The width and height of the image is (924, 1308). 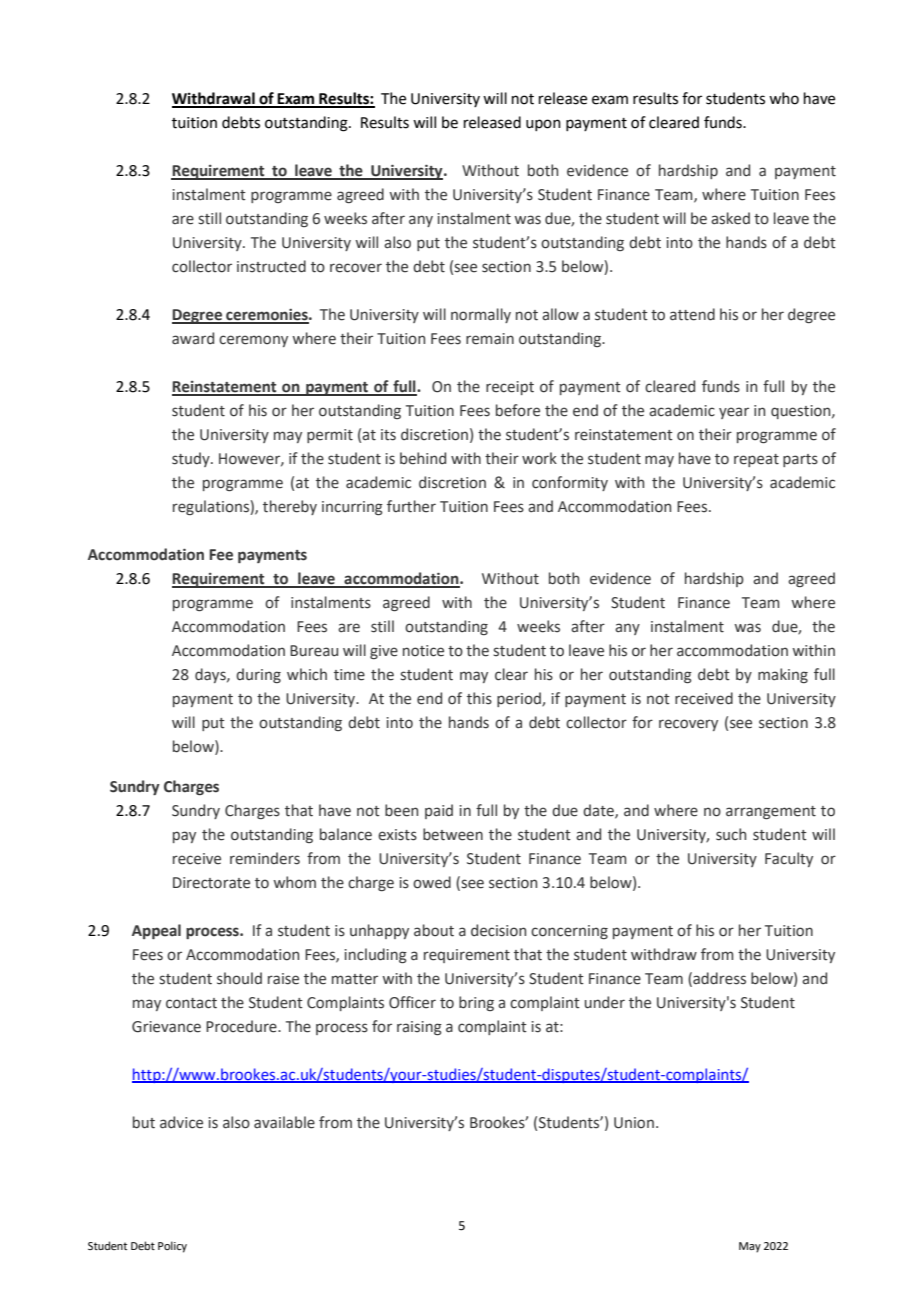 What do you see at coordinates (271, 266) in the image?
I see `instructed` at bounding box center [271, 266].
